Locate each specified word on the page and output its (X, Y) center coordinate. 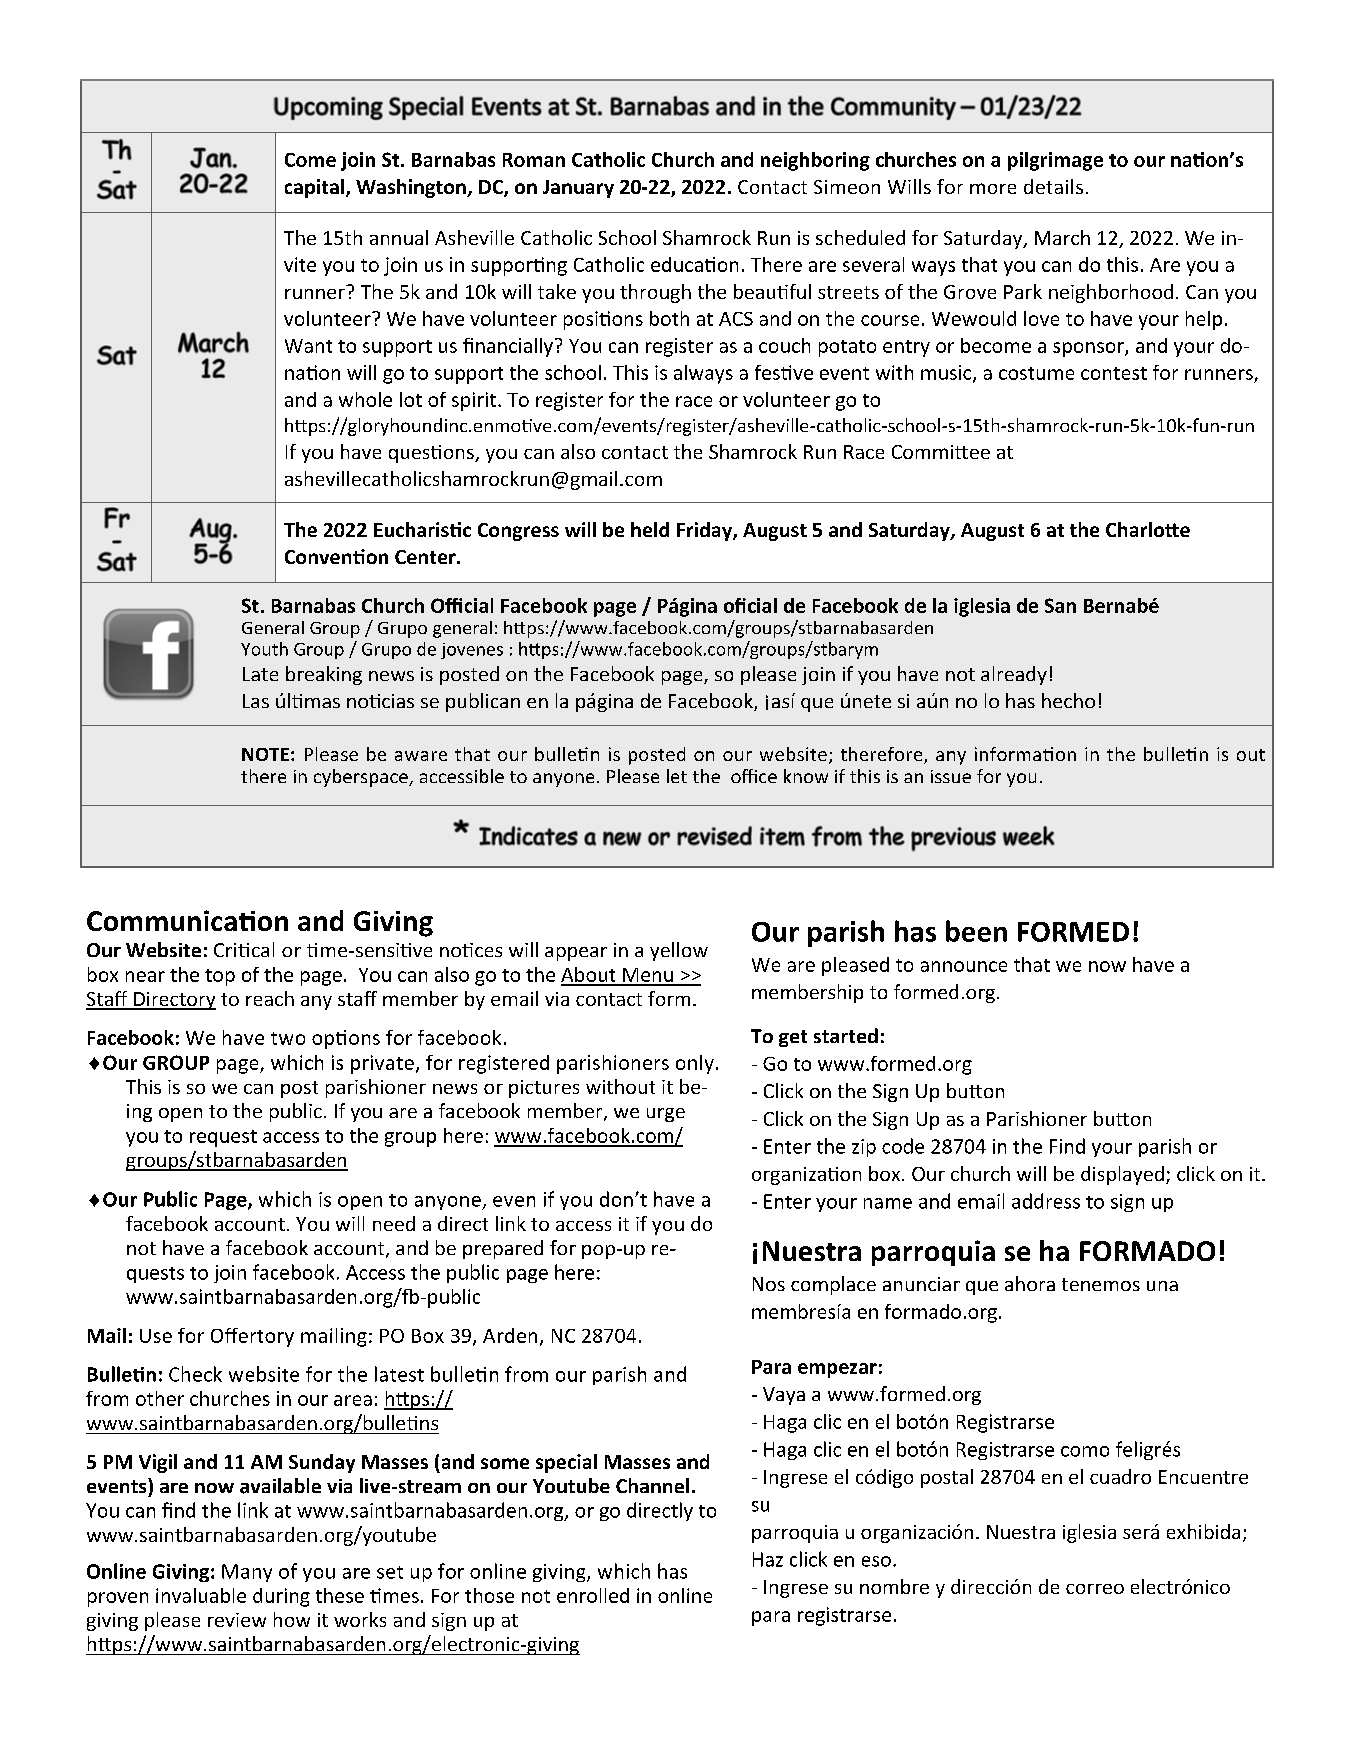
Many (247, 1573)
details (1053, 186)
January (578, 189)
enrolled (593, 1595)
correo (1095, 1589)
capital (314, 188)
